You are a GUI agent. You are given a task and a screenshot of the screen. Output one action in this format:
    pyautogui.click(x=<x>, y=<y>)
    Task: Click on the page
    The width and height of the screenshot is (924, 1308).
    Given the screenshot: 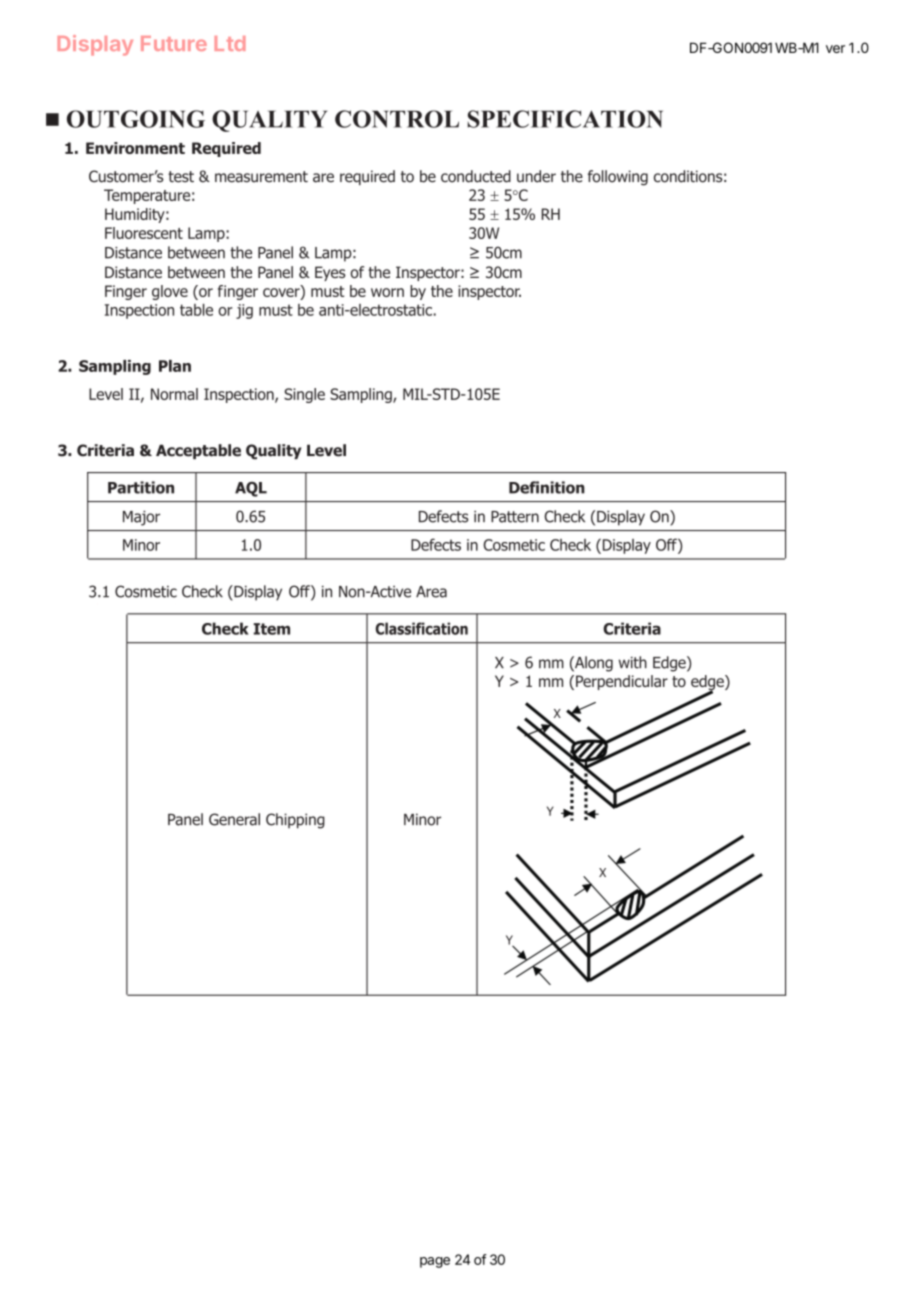 What is the action you would take?
    pyautogui.click(x=435, y=1262)
